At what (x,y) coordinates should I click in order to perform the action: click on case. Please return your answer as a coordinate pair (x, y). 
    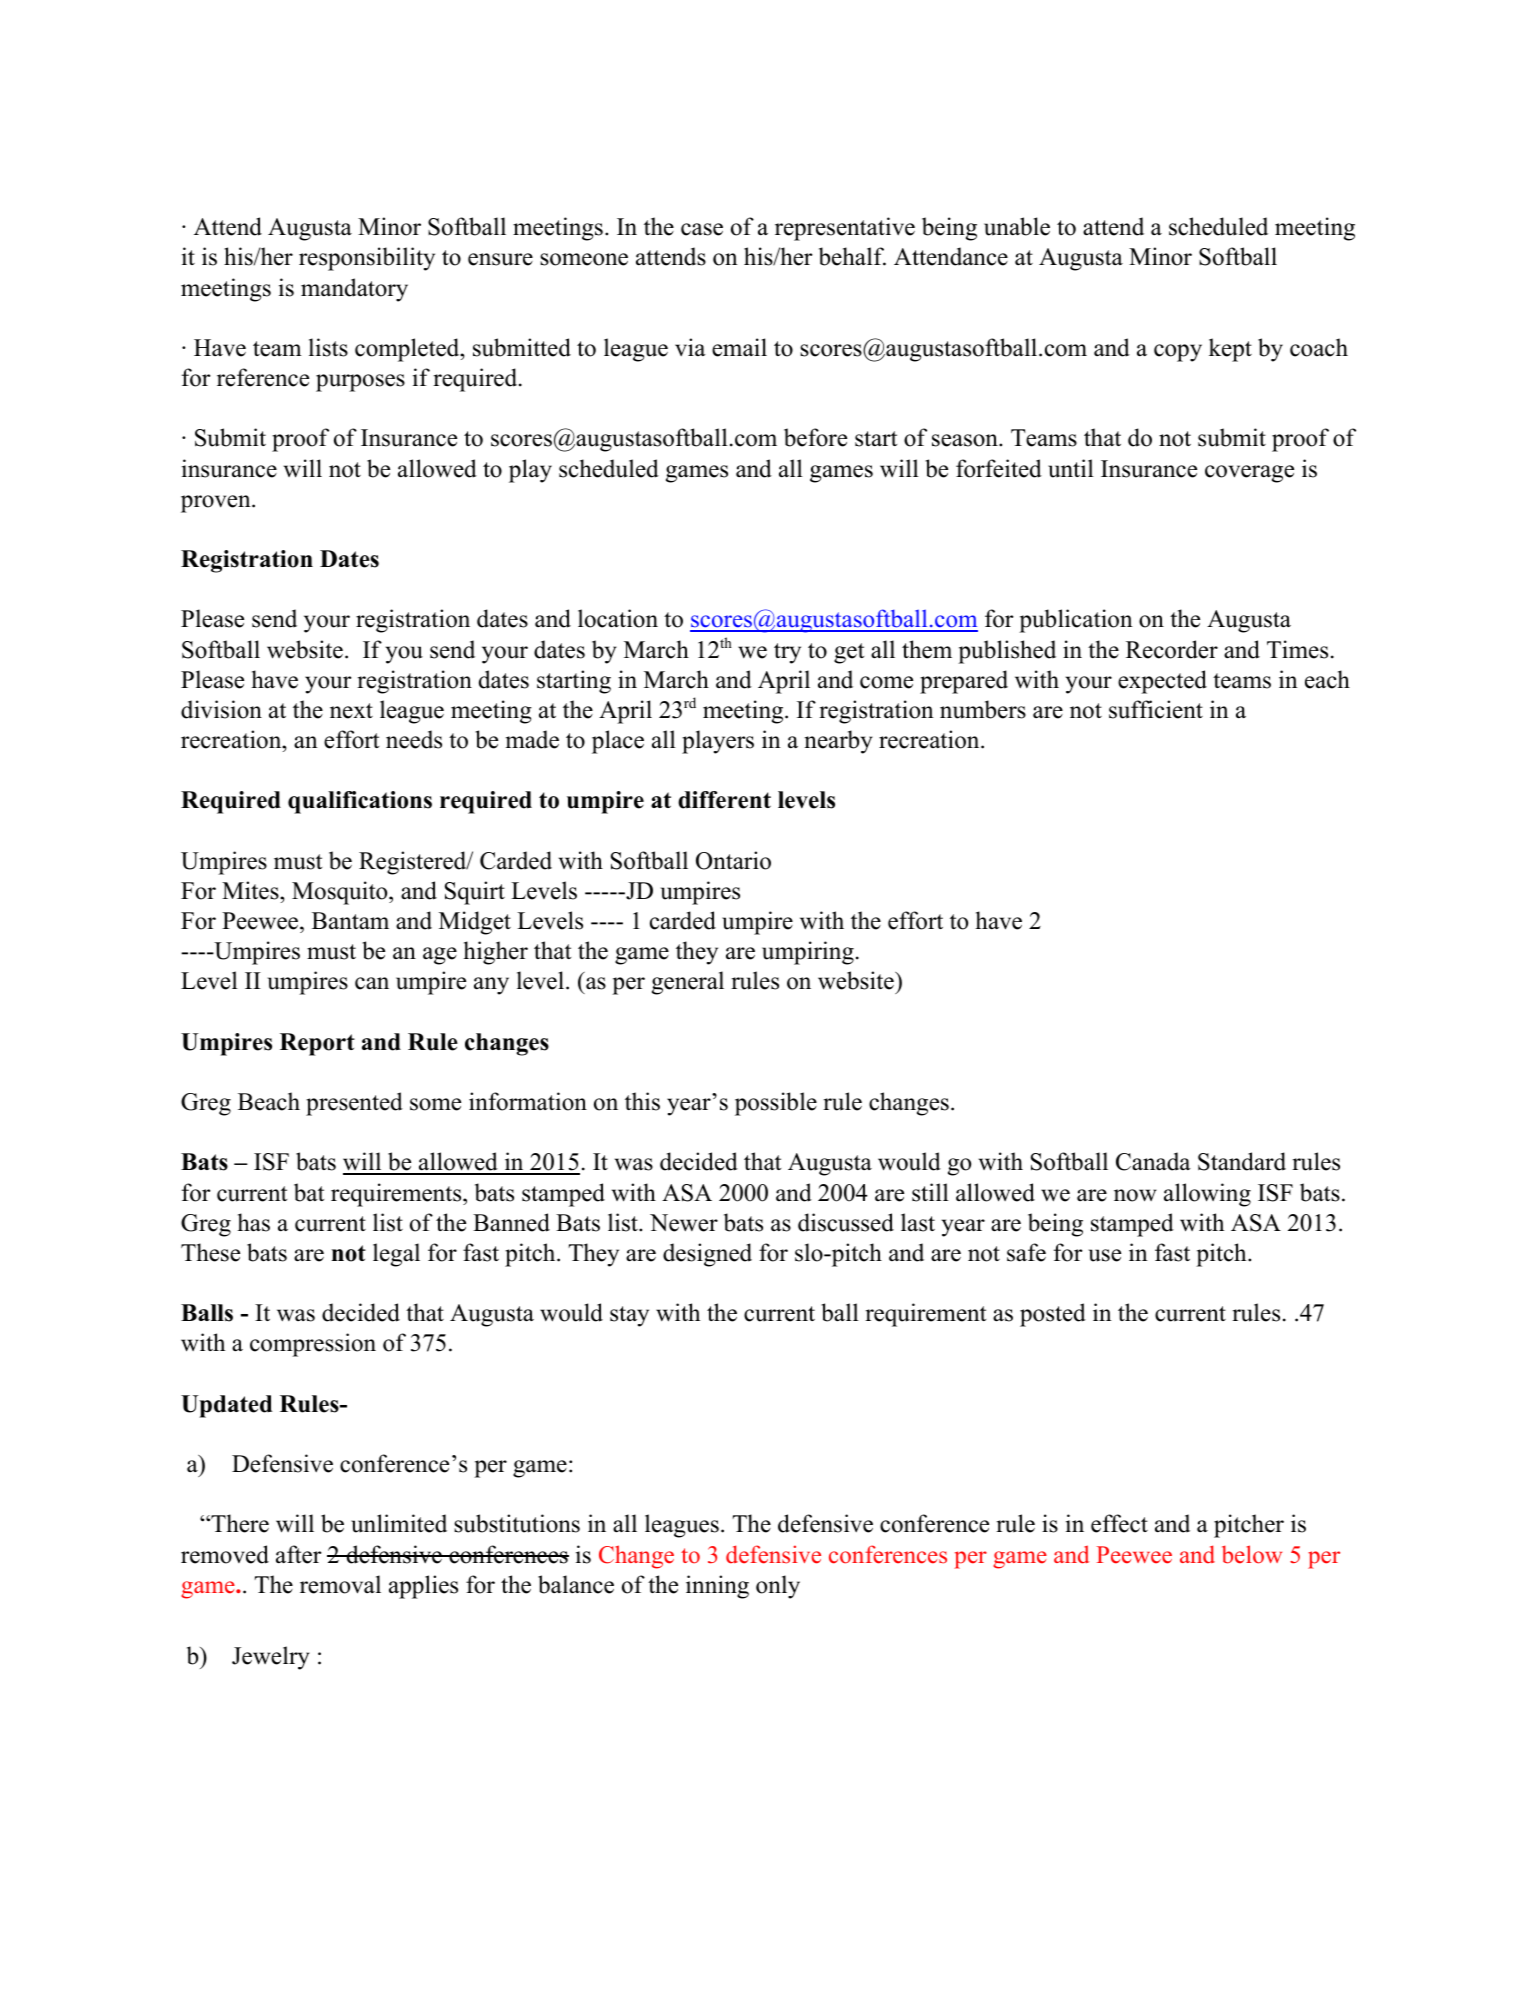
    Looking at the image, I should click on (702, 229).
